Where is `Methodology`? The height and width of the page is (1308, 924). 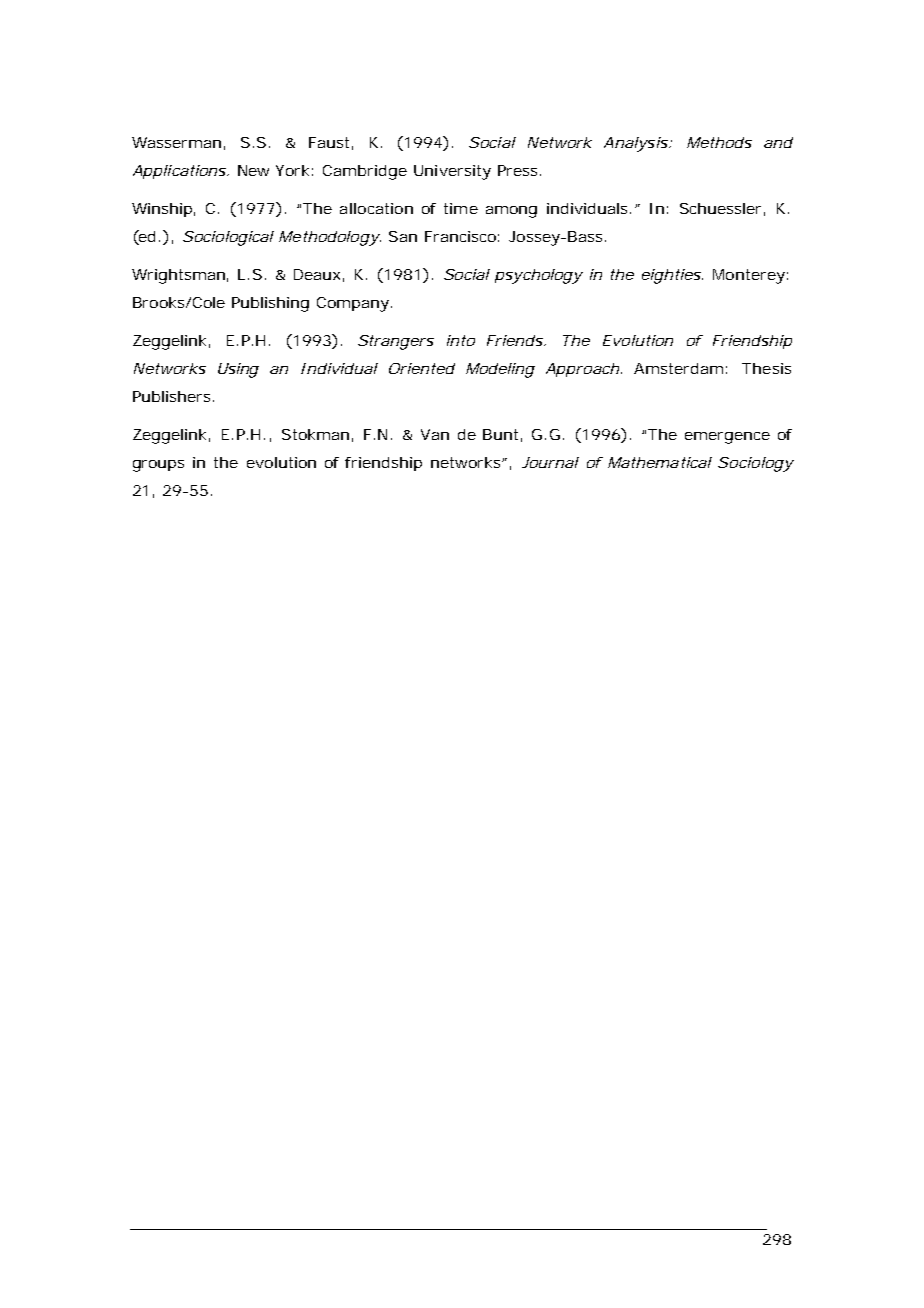
Methodology is located at coordinates (328, 238).
